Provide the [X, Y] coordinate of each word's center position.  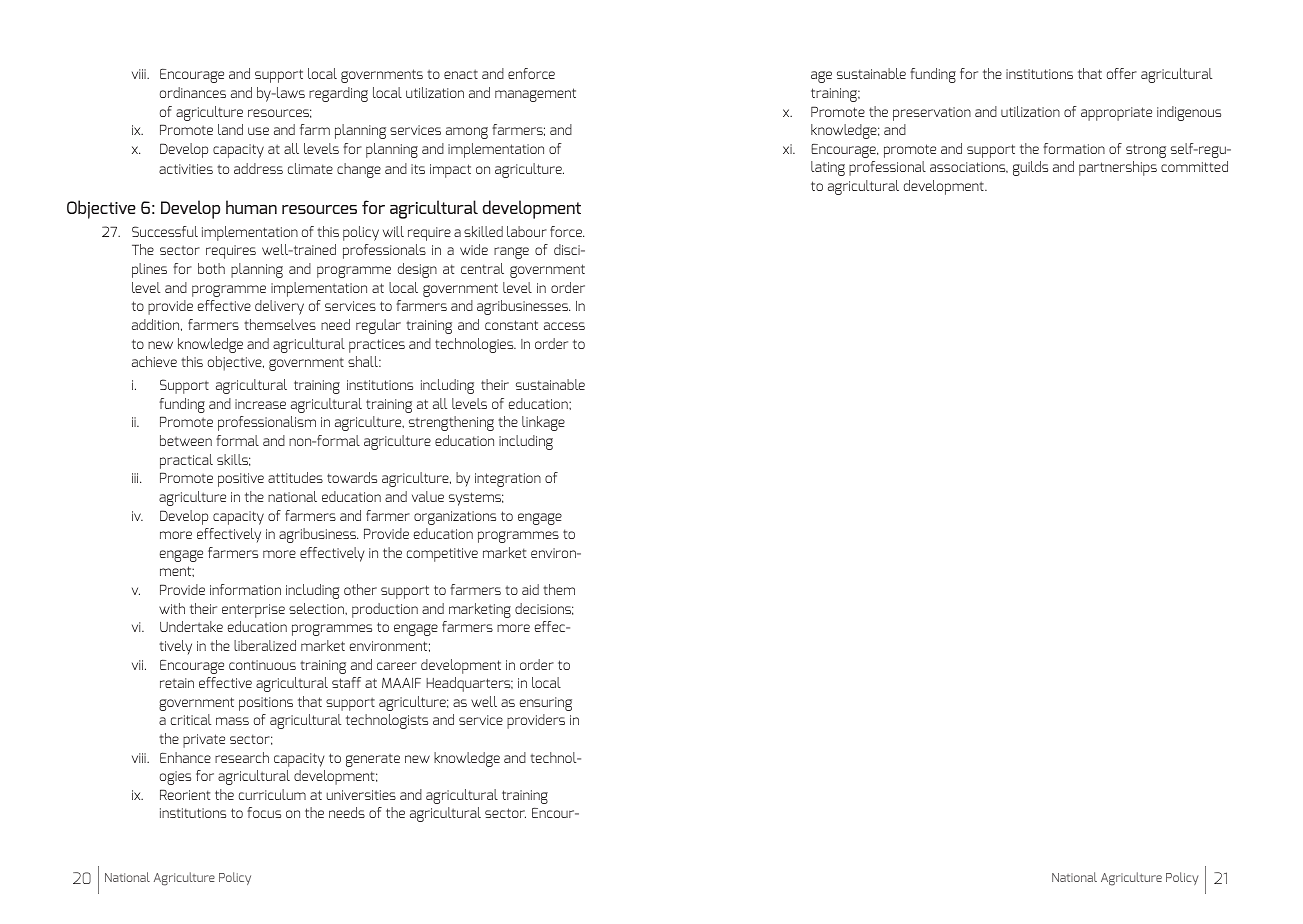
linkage [543, 423]
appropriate [1116, 114]
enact [461, 74]
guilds [1030, 168]
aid [530, 589]
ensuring [546, 704]
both [211, 268]
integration [508, 480]
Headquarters [469, 684]
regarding [338, 94]
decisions [544, 609]
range [511, 253]
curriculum [272, 794]
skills [233, 460]
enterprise [253, 611]
